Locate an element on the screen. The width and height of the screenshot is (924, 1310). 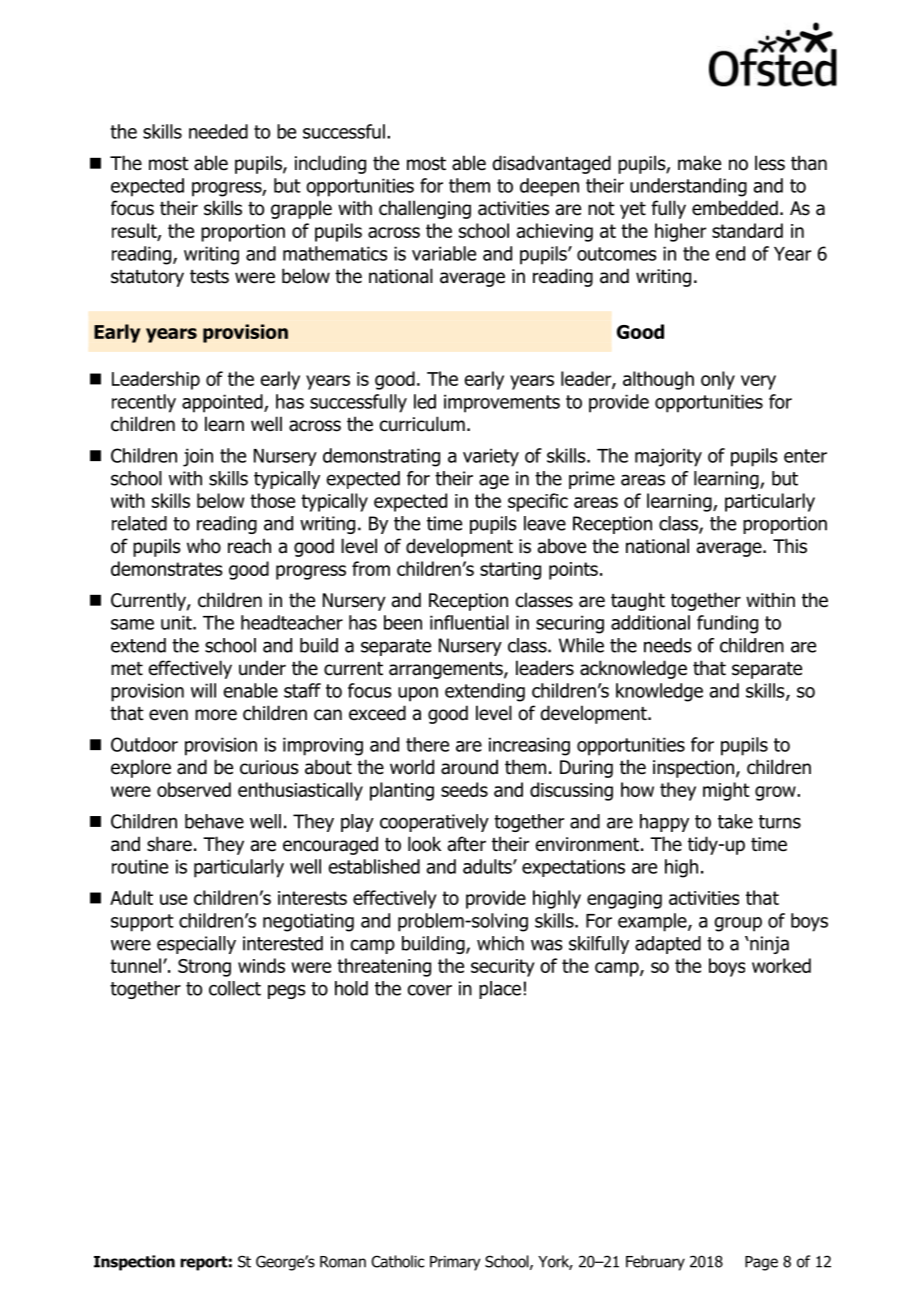
use is located at coordinates (173, 899).
